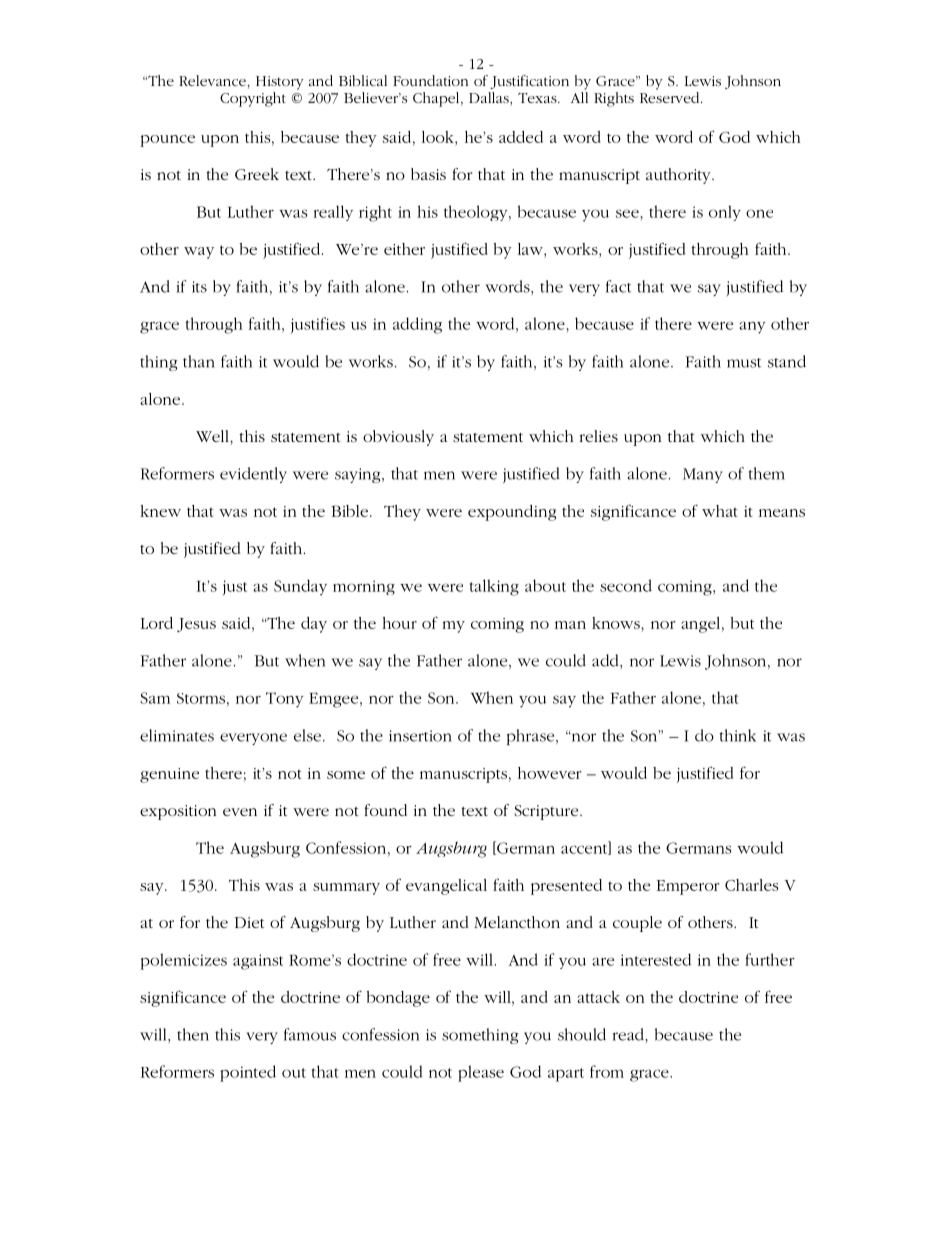 The height and width of the page is (1233, 952). I want to click on Jesus, so click(196, 625).
